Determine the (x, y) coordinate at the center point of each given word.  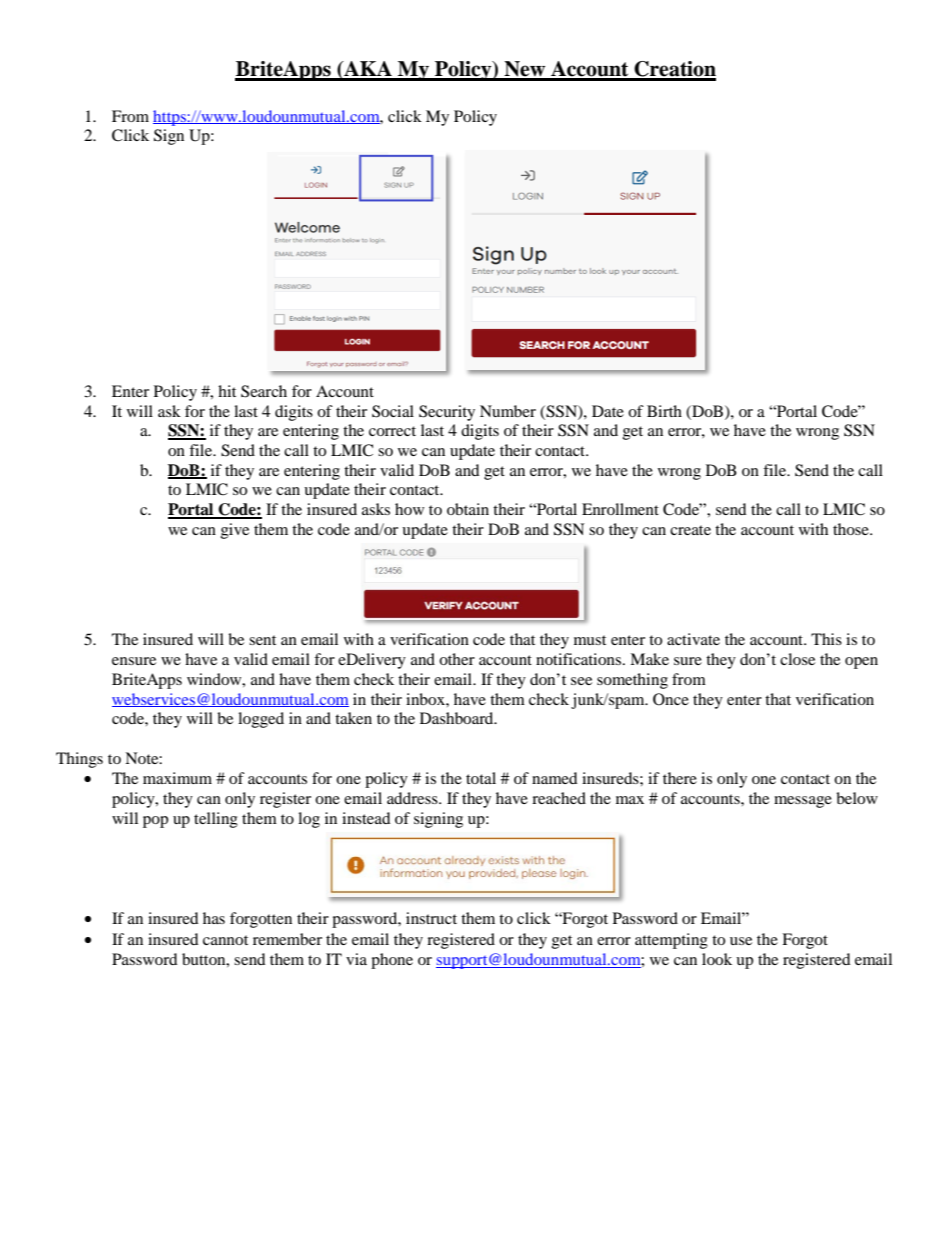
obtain (468, 509)
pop (155, 822)
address (413, 798)
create (690, 530)
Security (447, 413)
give (235, 531)
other (457, 659)
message (803, 802)
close (797, 659)
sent (262, 640)
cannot (225, 940)
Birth (664, 411)
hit (227, 391)
